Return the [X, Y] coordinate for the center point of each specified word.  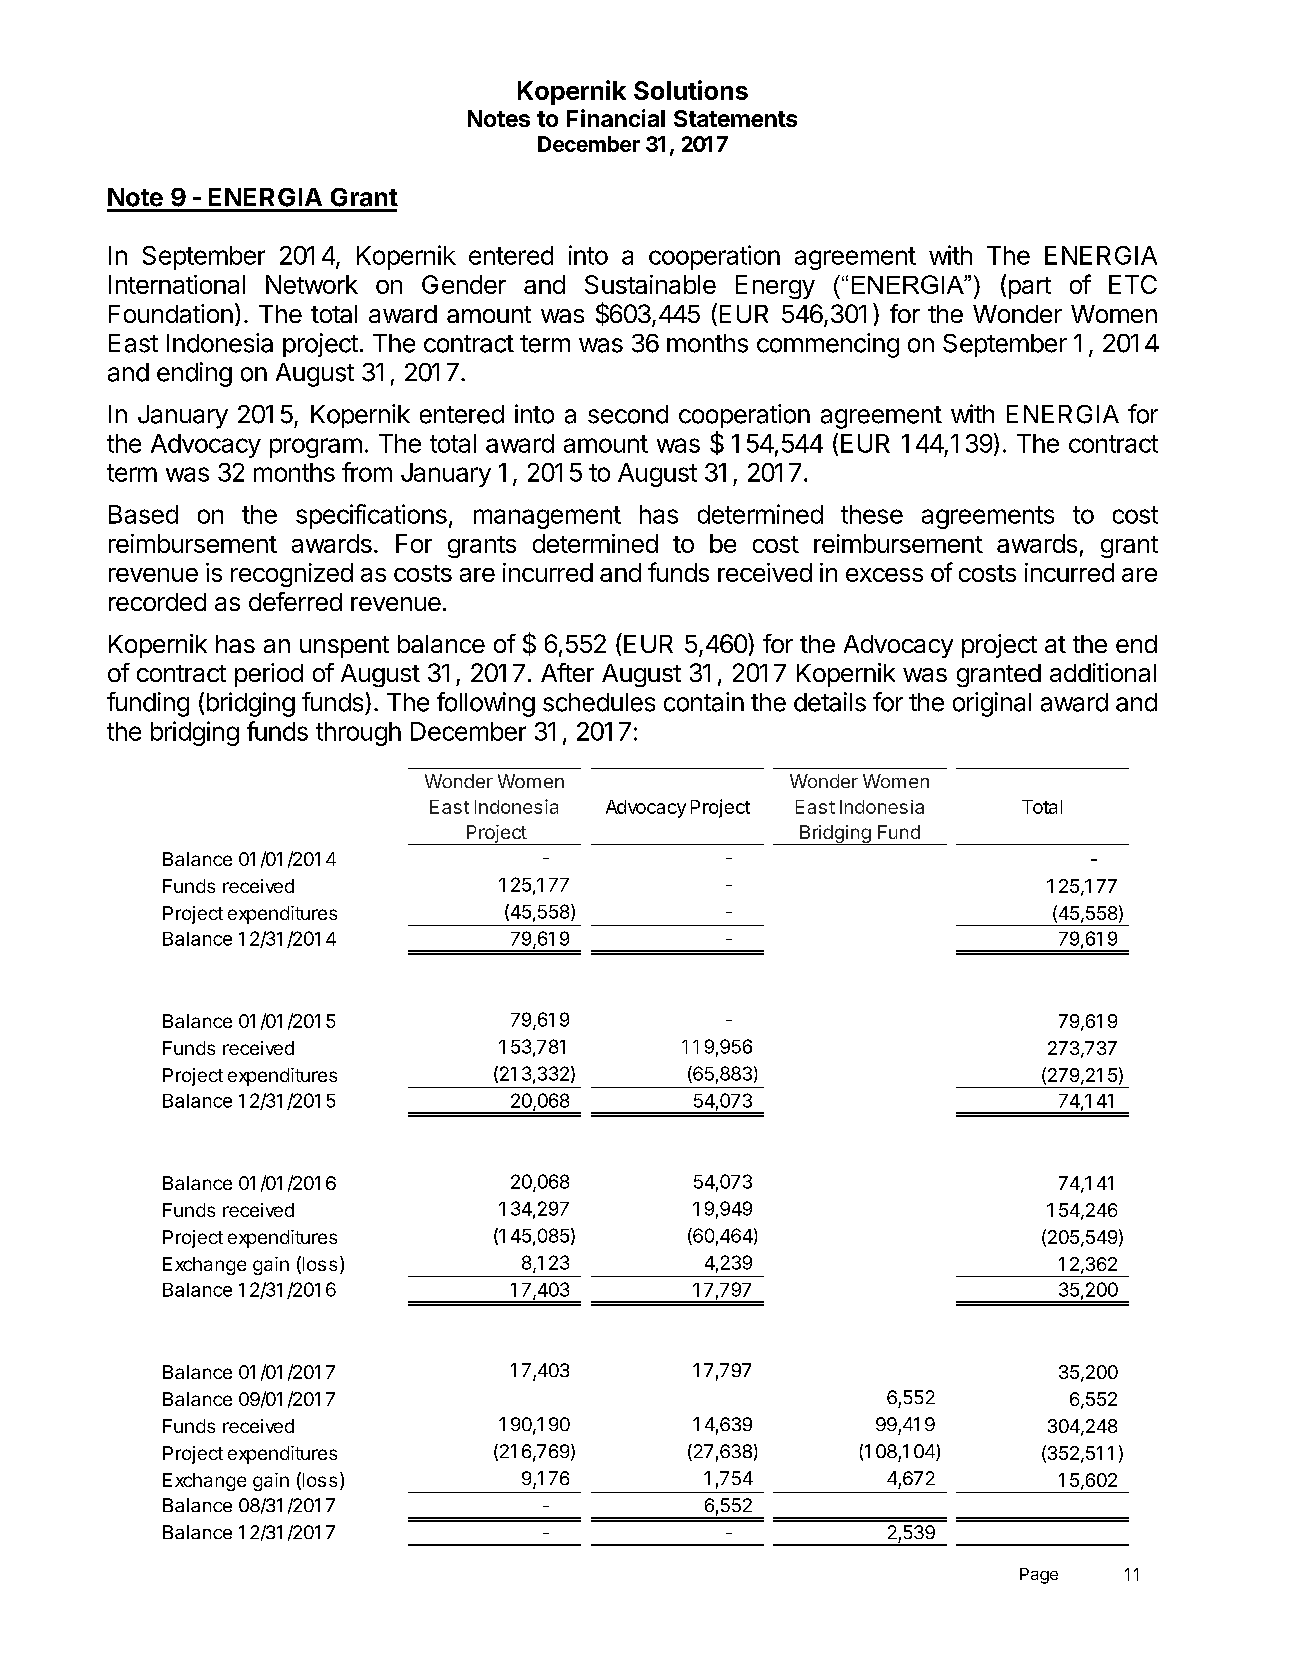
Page [1039, 1576]
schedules [599, 702]
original [992, 704]
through [358, 734]
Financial [616, 118]
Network [312, 284]
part [1030, 288]
